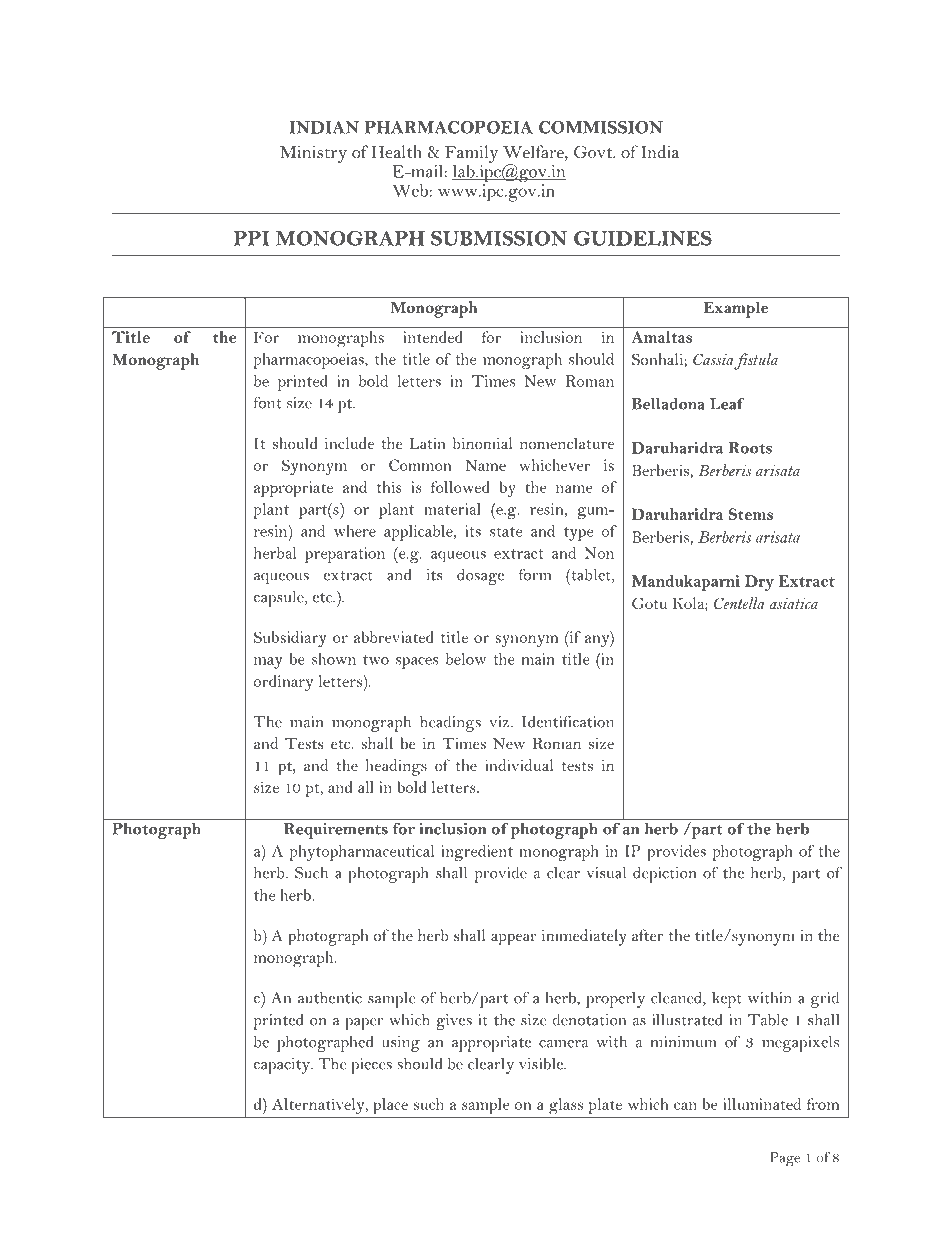  What do you see at coordinates (390, 1106) in the image?
I see `place` at bounding box center [390, 1106].
